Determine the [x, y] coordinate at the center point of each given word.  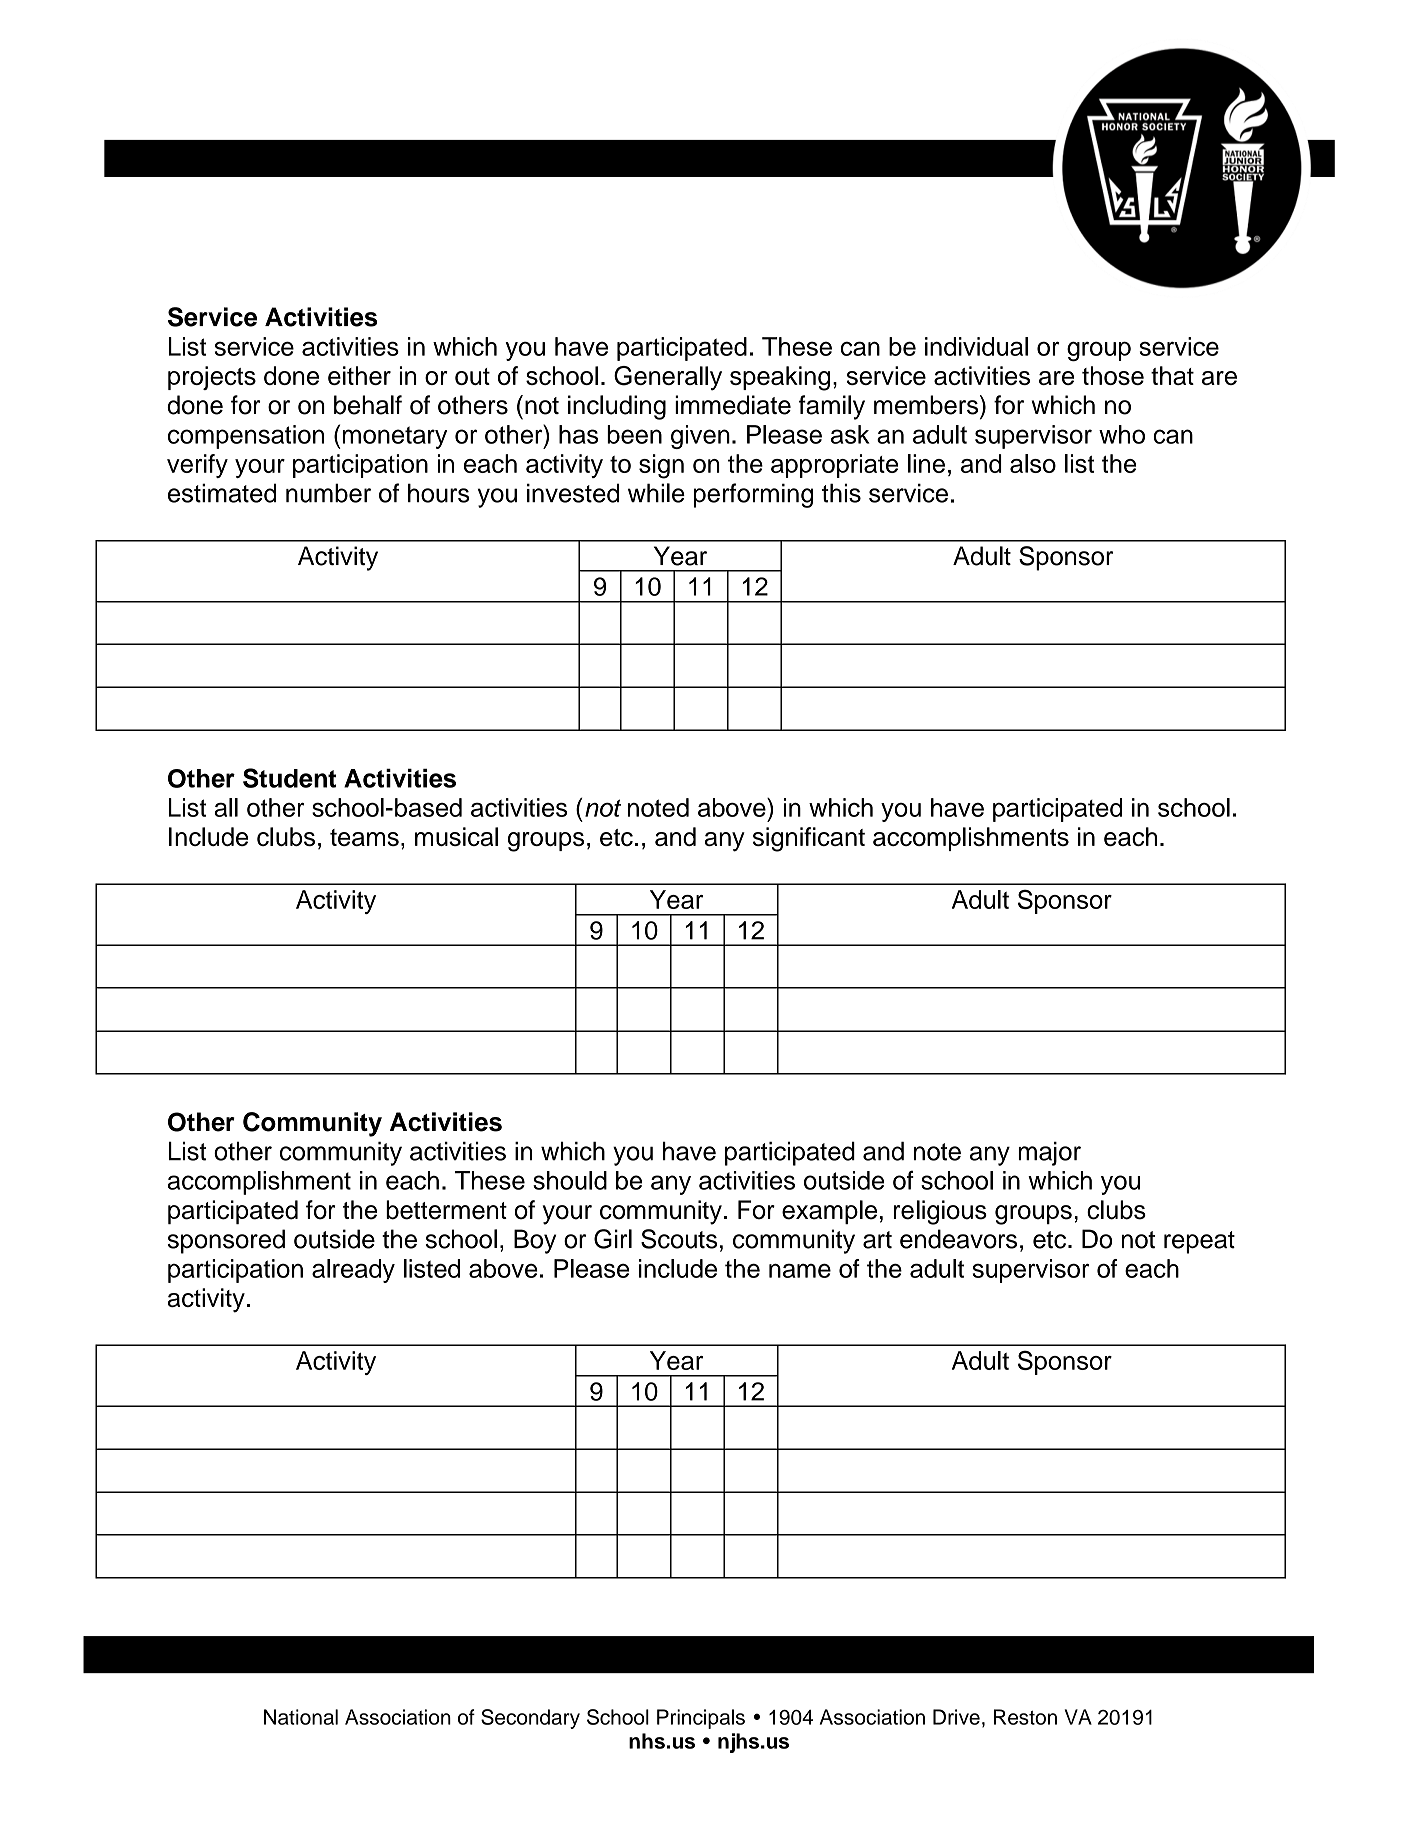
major [1049, 1153]
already [353, 1271]
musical [456, 836]
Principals [701, 1719]
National [301, 1717]
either [359, 375]
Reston [1025, 1717]
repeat [1199, 1242]
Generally [668, 378]
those [1113, 375]
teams [364, 837]
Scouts [679, 1239]
